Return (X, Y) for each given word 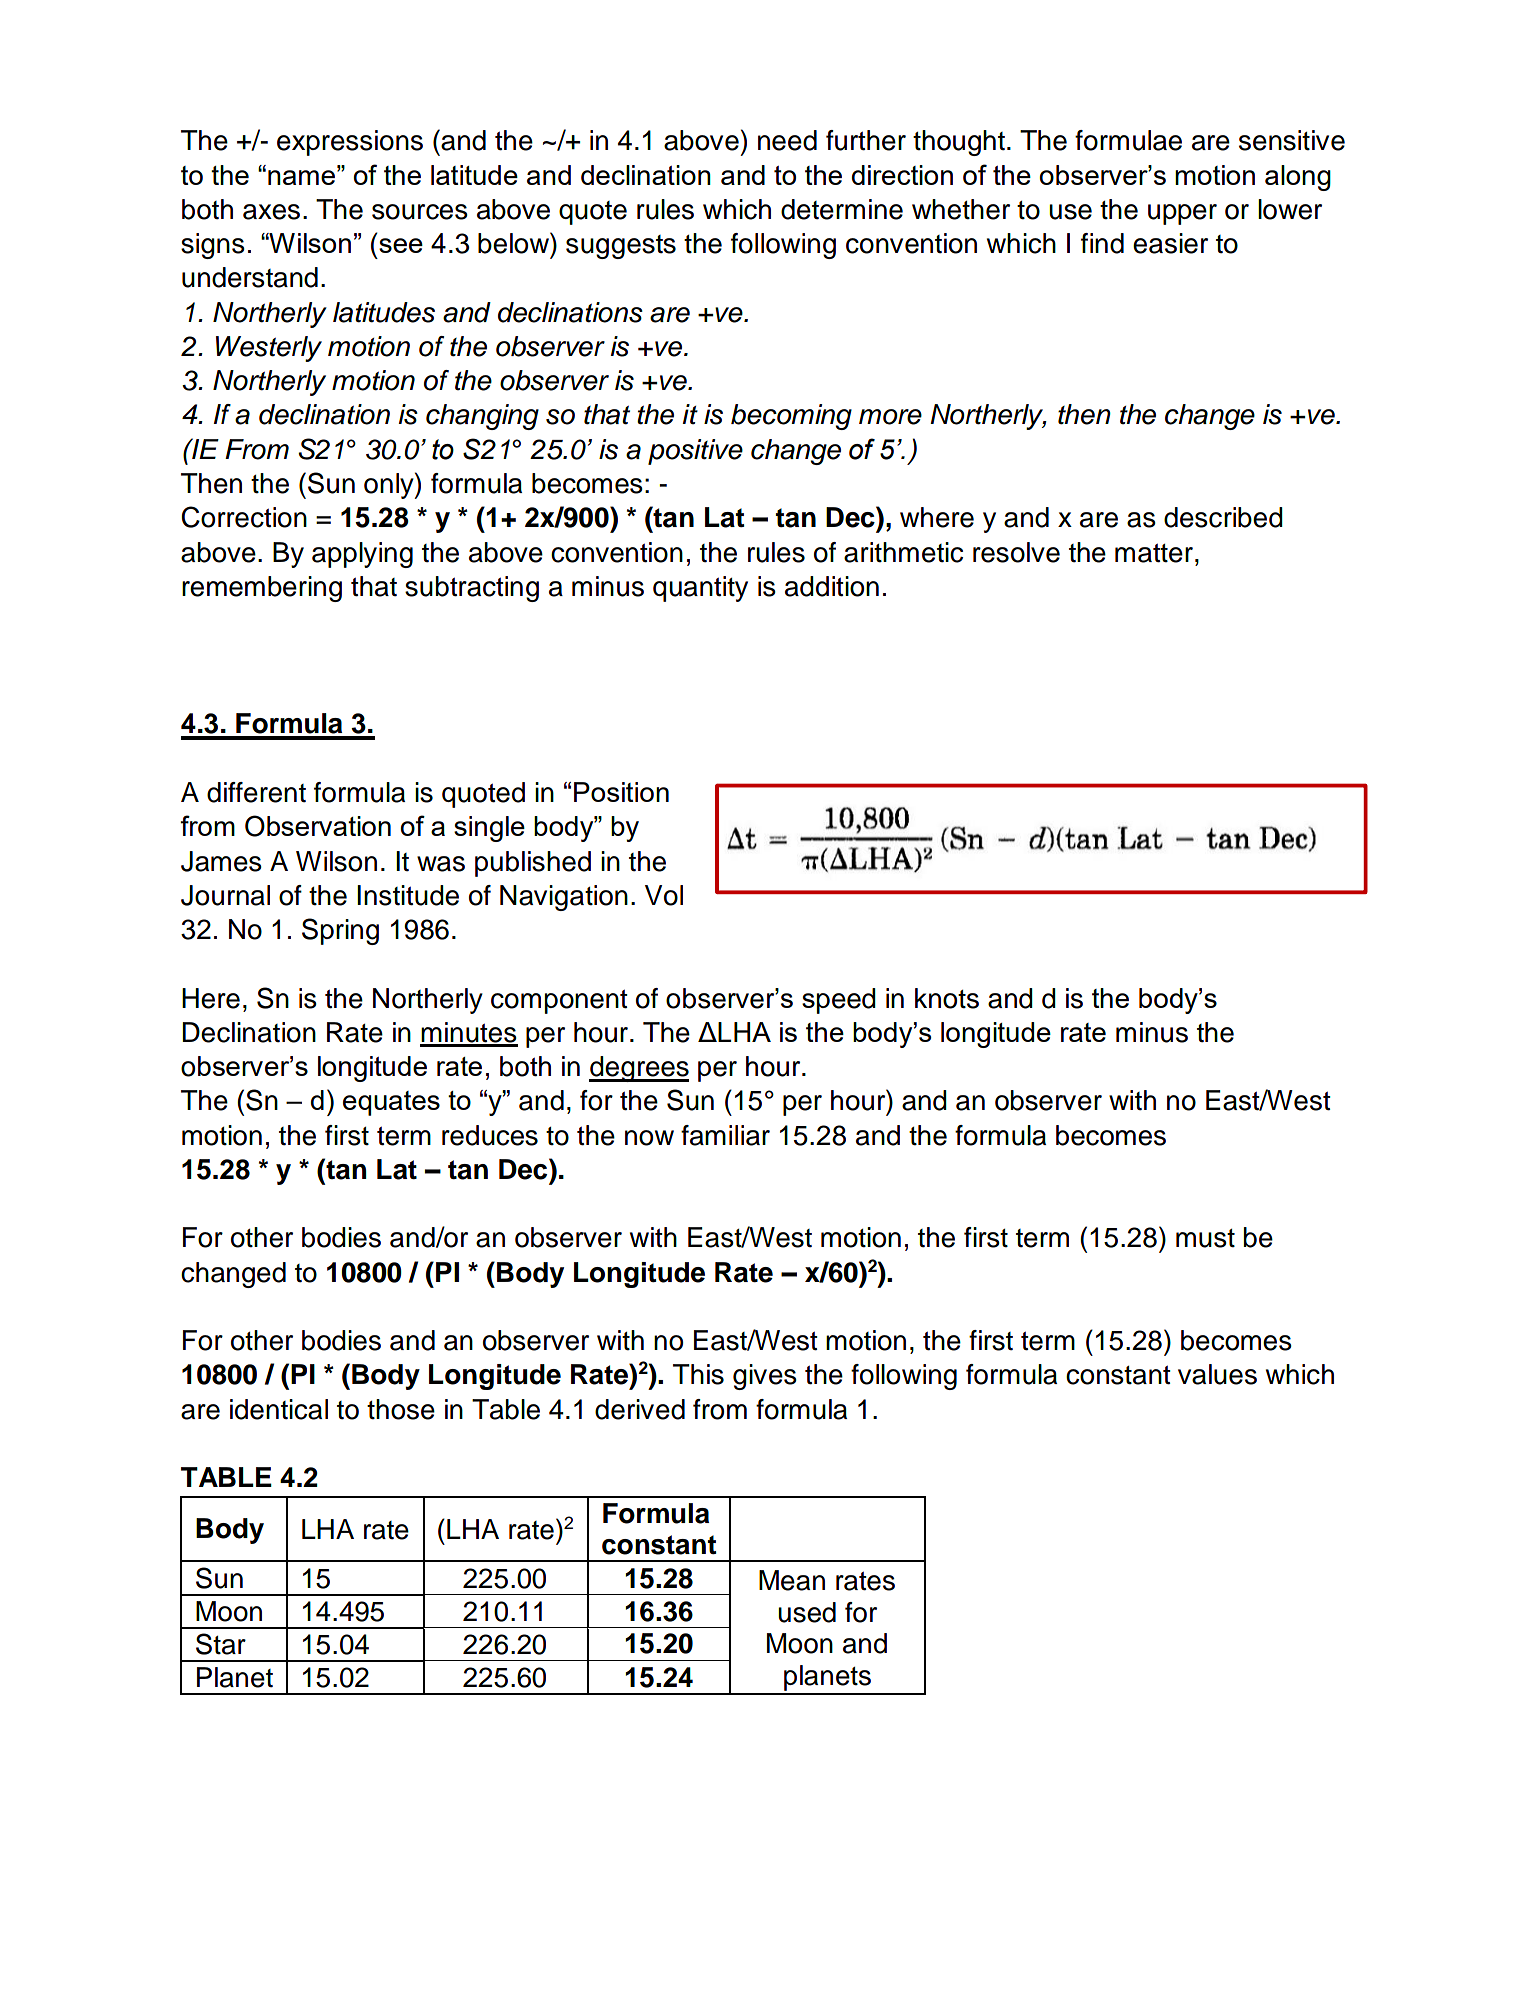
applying (362, 555)
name (303, 177)
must (1205, 1238)
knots (947, 998)
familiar (725, 1135)
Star (221, 1644)
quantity (700, 589)
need (787, 140)
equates (391, 1103)
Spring (340, 931)
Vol (664, 895)
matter (1154, 553)
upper (1182, 214)
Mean (792, 1580)
